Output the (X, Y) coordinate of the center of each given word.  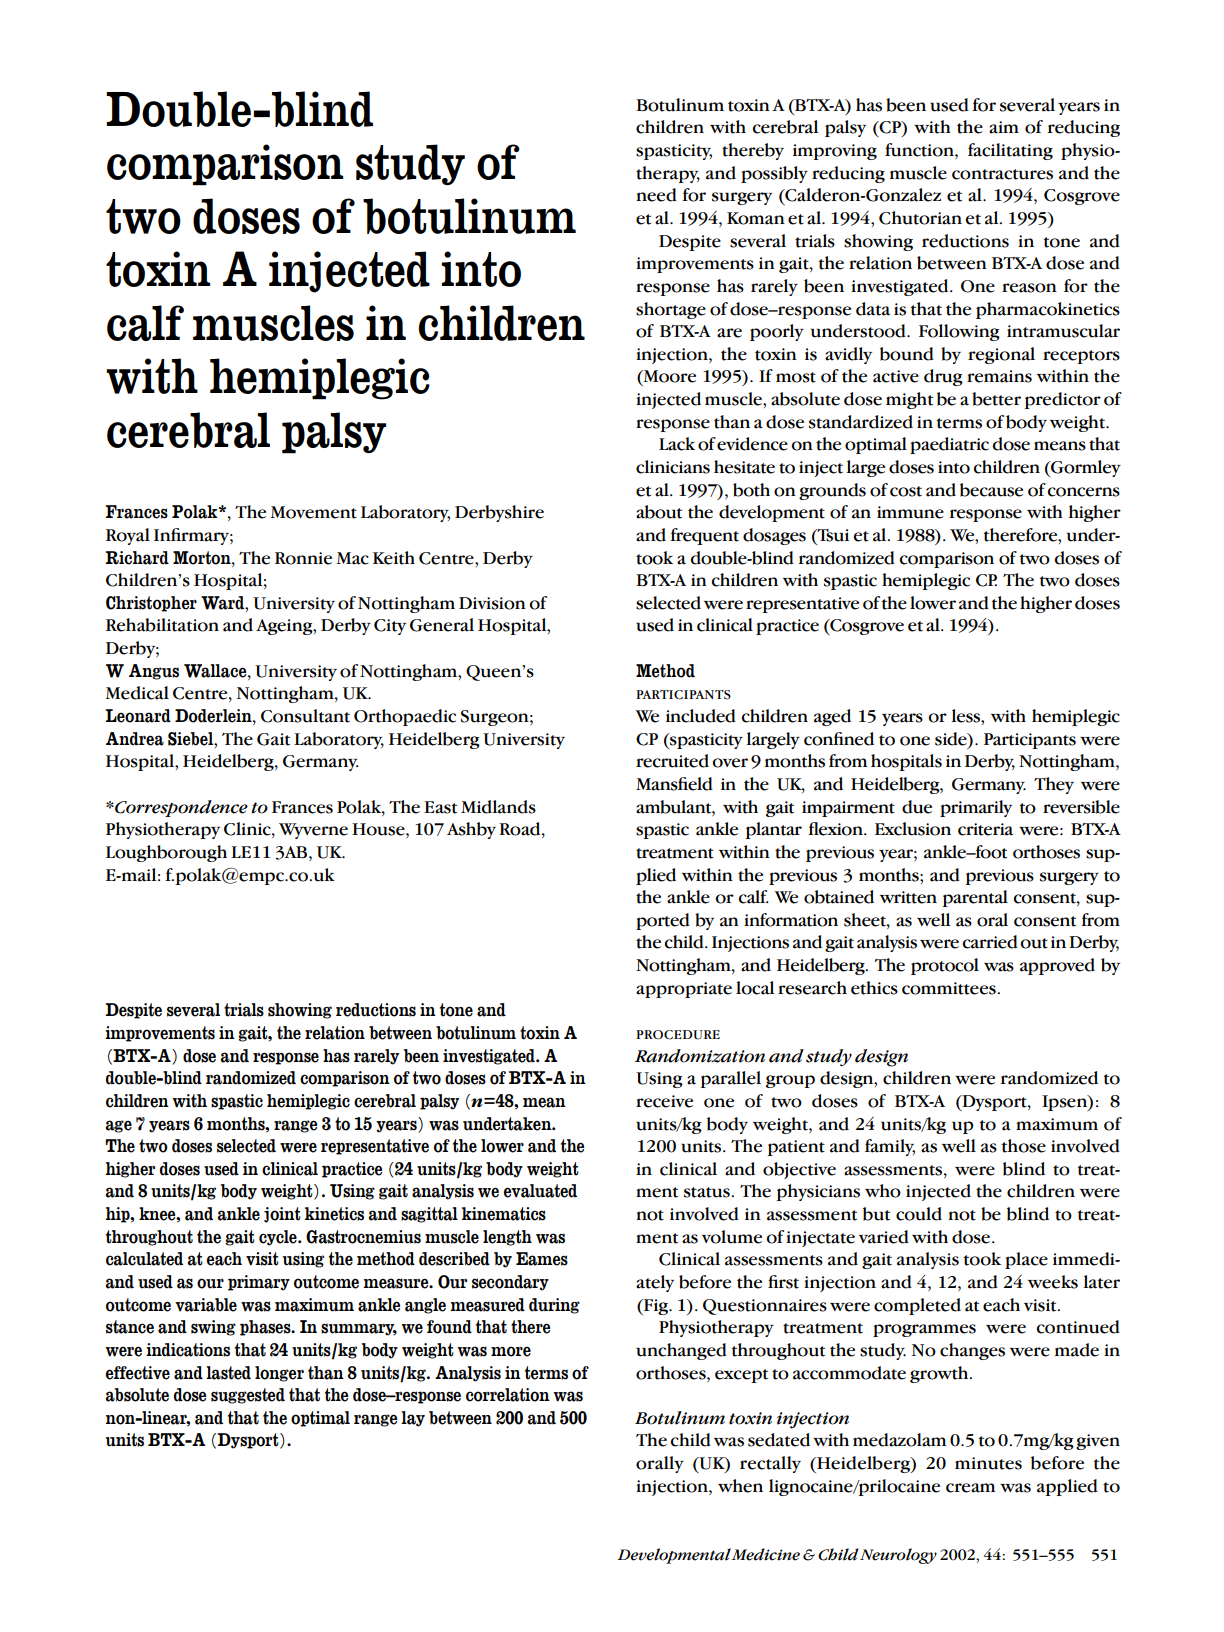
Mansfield (674, 784)
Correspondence (180, 808)
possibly (774, 174)
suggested (248, 1396)
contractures (1002, 174)
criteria (985, 829)
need (656, 195)
